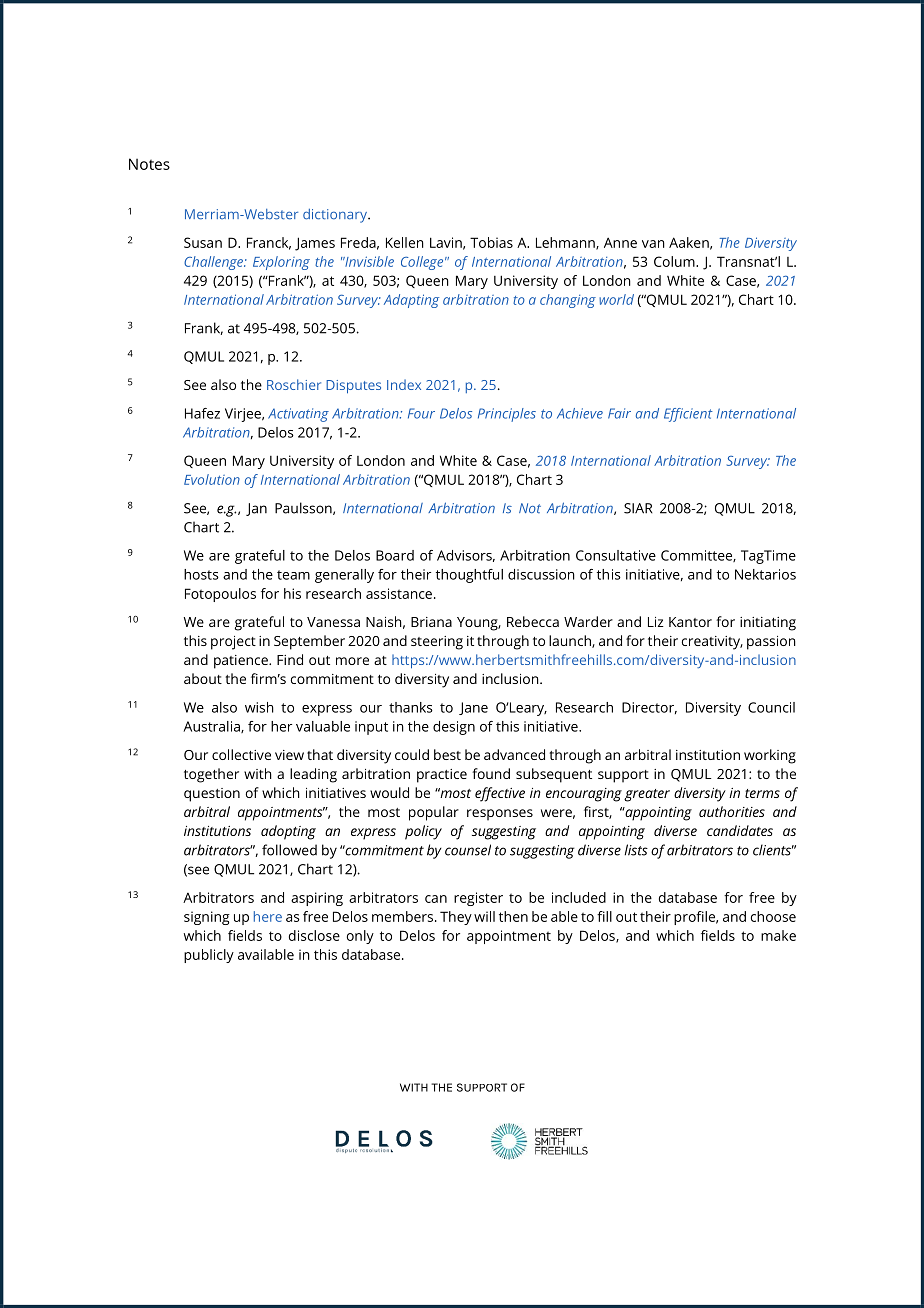  What do you see at coordinates (688, 415) in the screenshot?
I see `Efficient` at bounding box center [688, 415].
